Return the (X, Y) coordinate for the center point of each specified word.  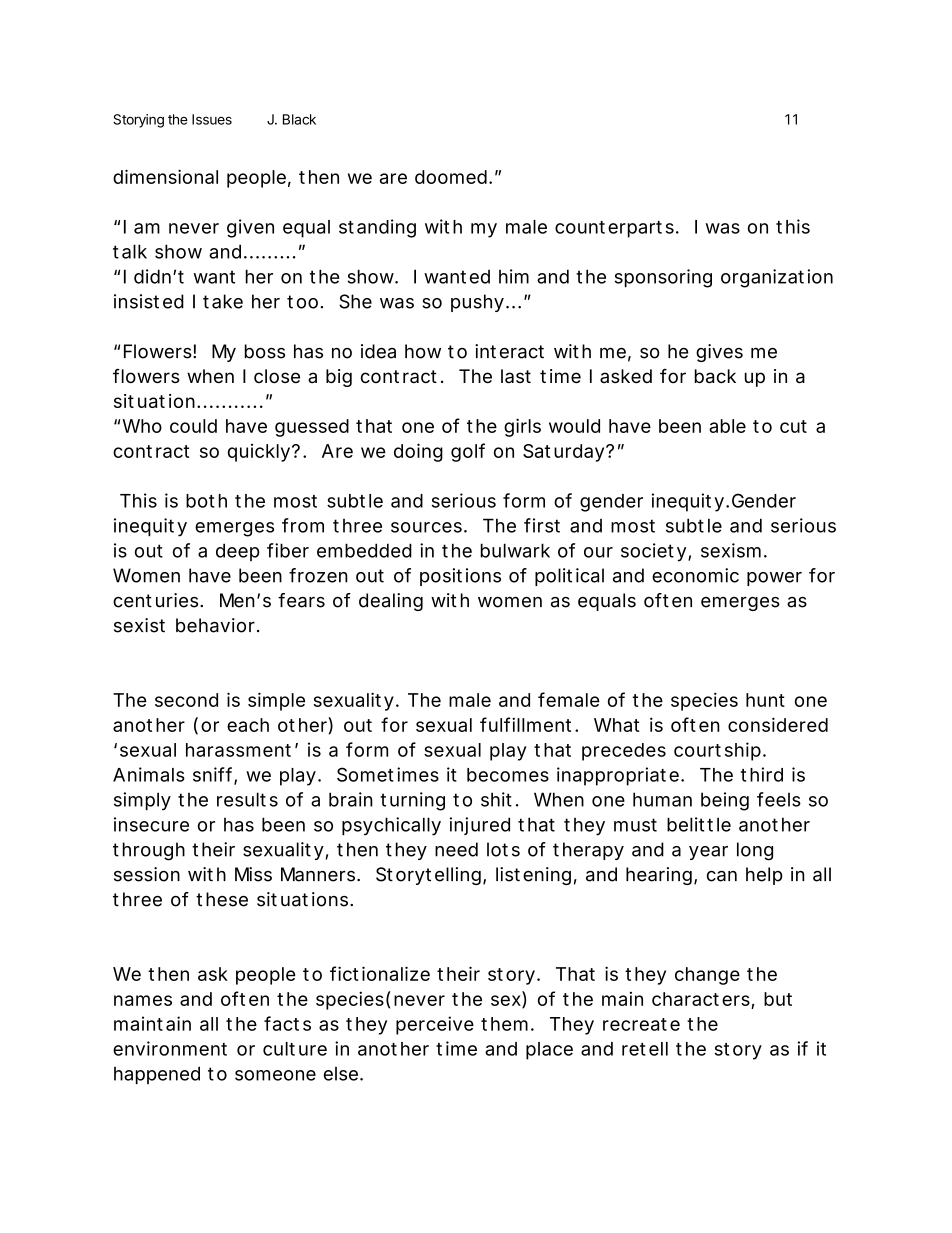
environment (170, 1048)
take (223, 301)
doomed (451, 177)
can (722, 876)
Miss (253, 874)
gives (719, 353)
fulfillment (525, 724)
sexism (731, 550)
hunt (765, 700)
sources (428, 527)
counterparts (614, 229)
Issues (212, 119)
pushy (477, 303)
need (456, 849)
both (206, 501)
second (186, 700)
